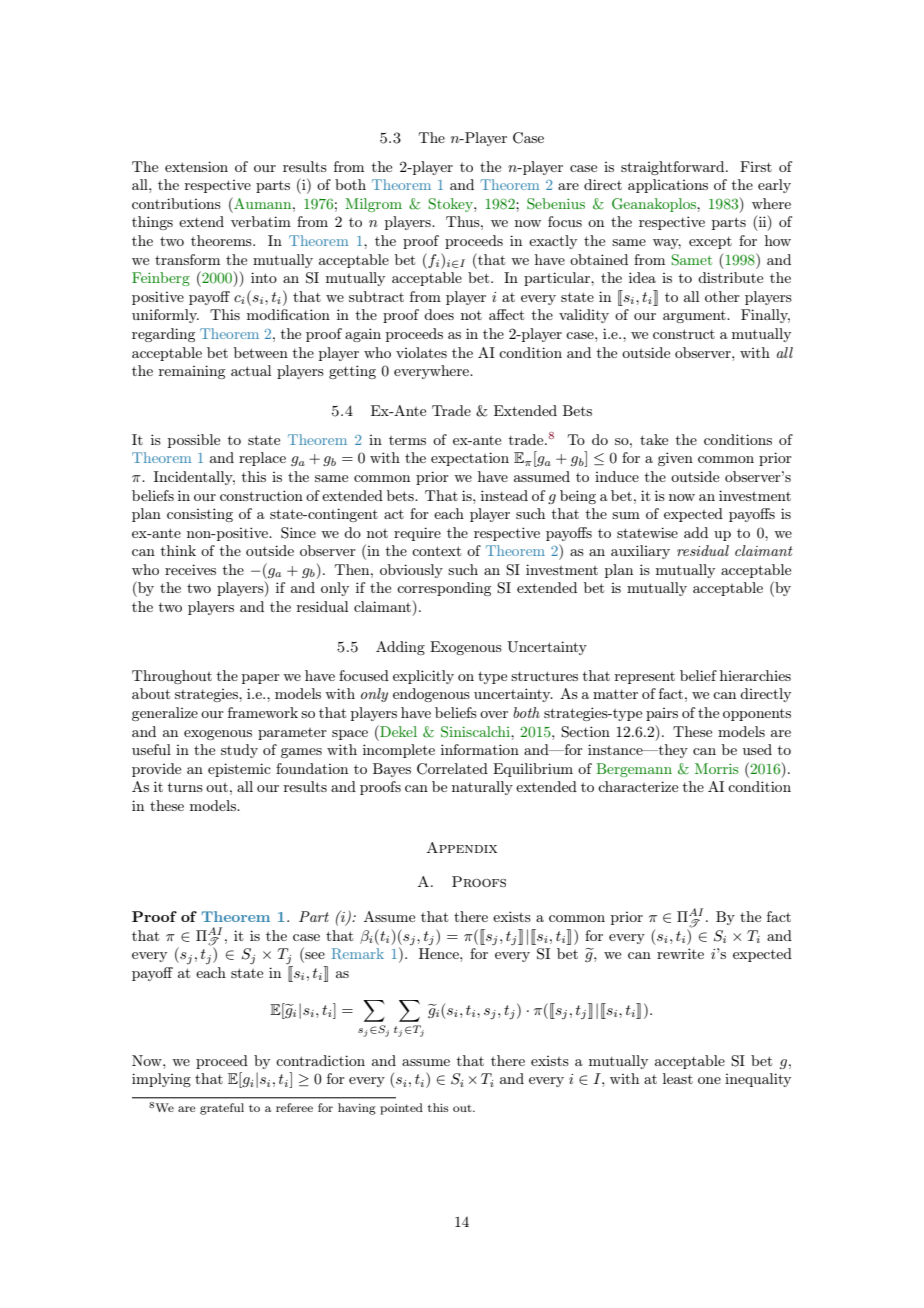 This screenshot has width=924, height=1308. Describe the element at coordinates (668, 186) in the screenshot. I see `applications` at that location.
